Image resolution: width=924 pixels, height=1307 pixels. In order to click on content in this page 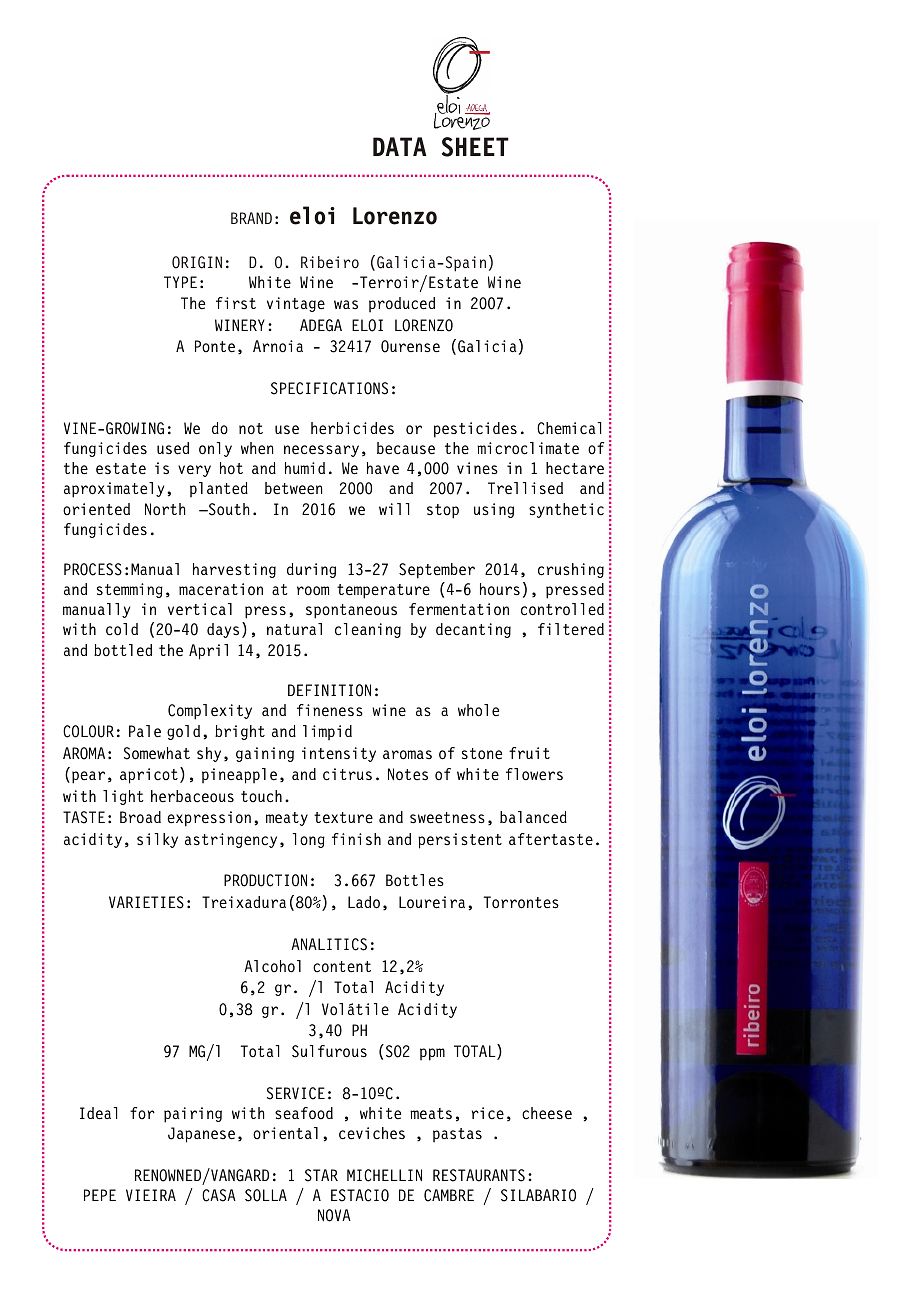, I will do `click(342, 967)`.
